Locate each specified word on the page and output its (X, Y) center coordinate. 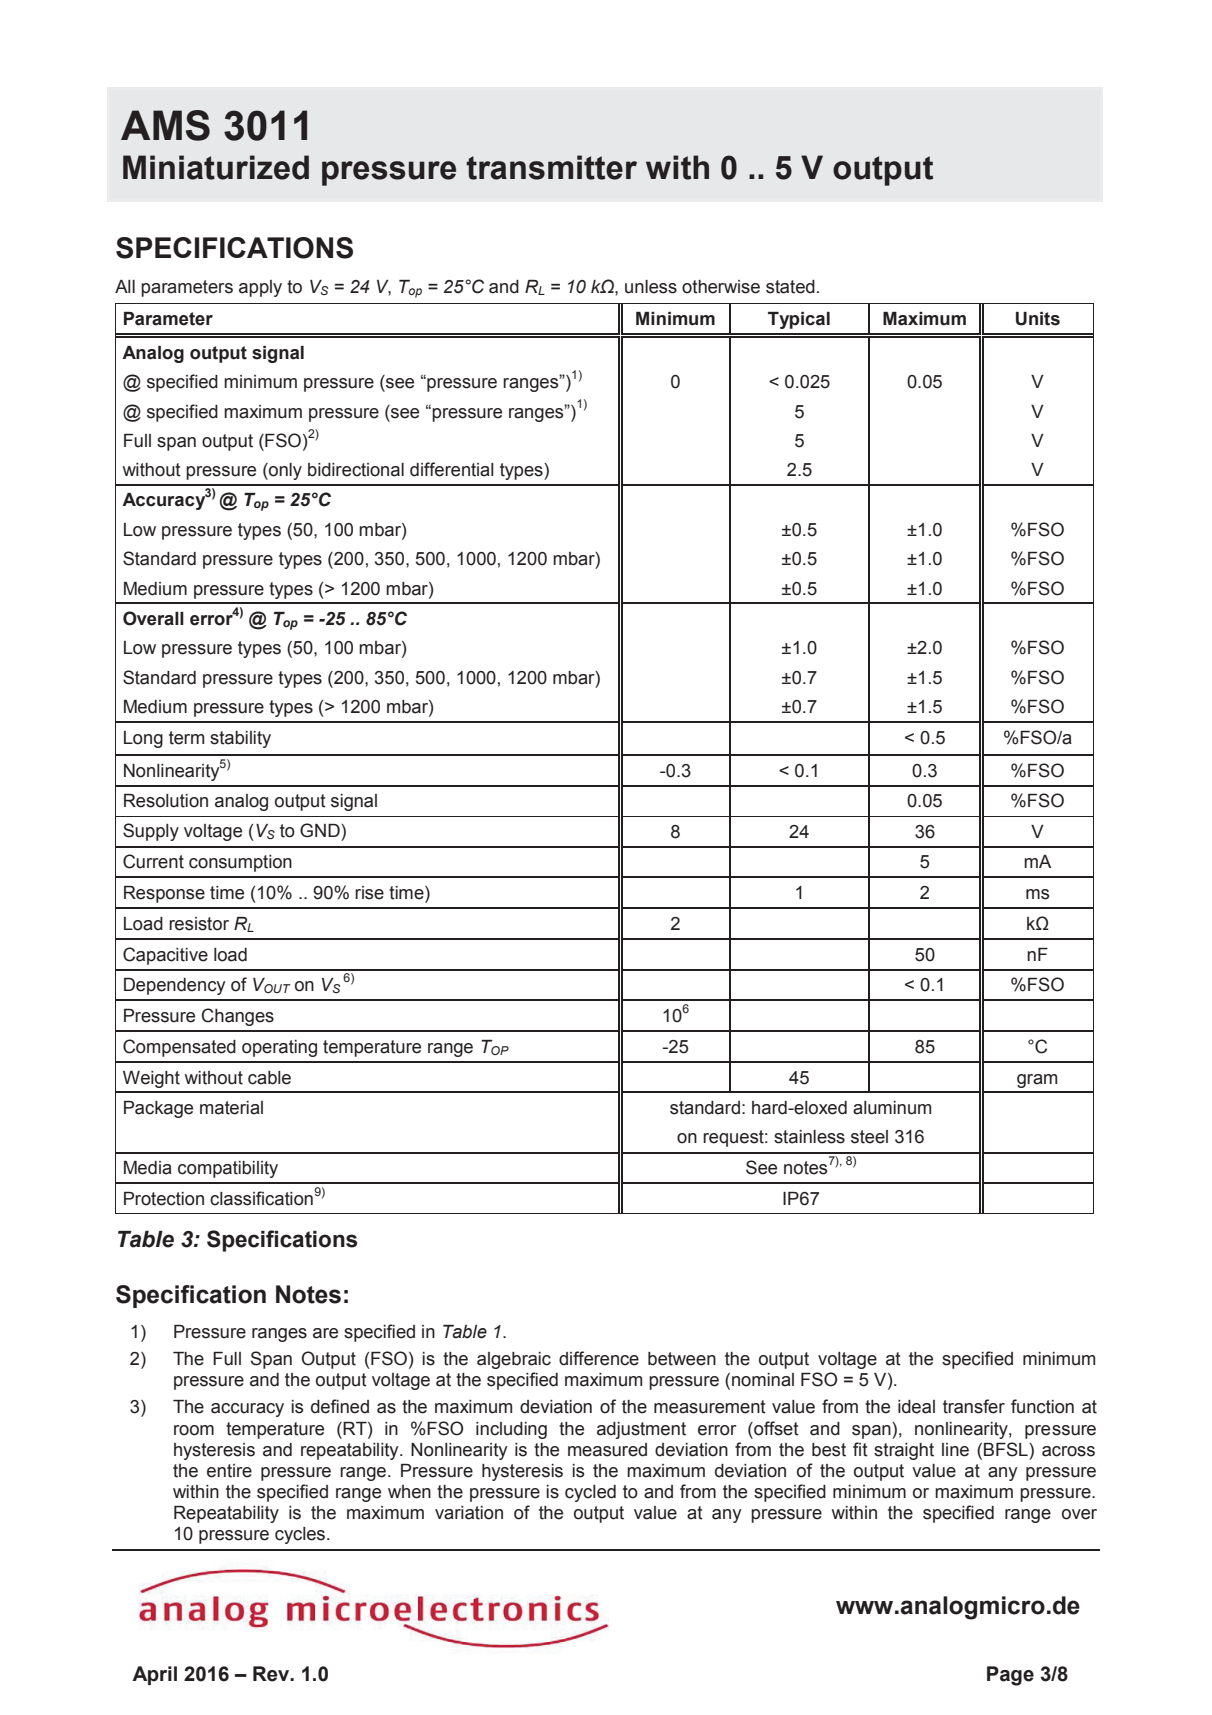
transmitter (551, 167)
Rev (272, 1674)
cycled (590, 1493)
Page (1010, 1676)
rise (369, 893)
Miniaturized (216, 167)
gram (1037, 1081)
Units (1038, 319)
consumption (240, 863)
